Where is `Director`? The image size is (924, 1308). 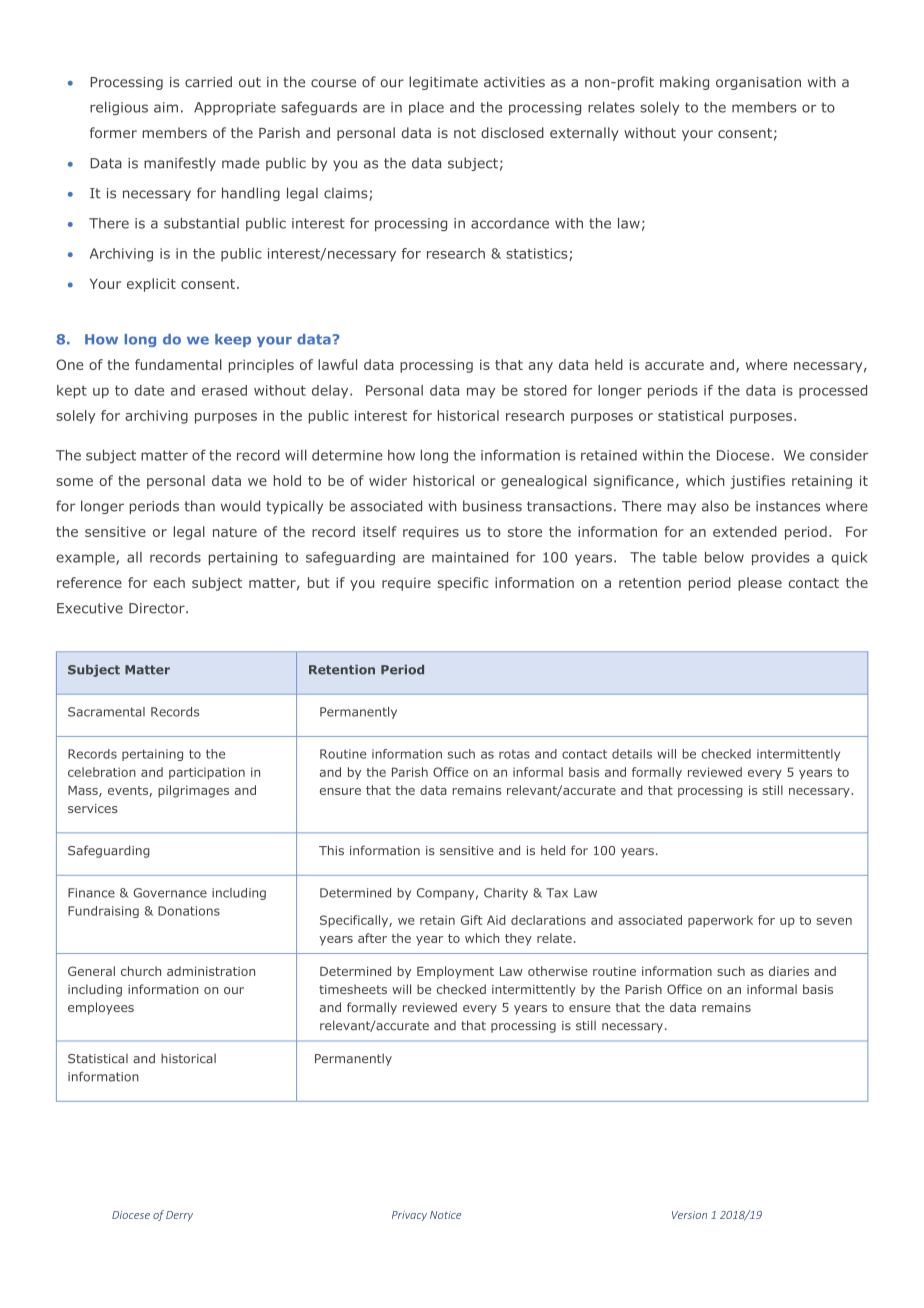
Director is located at coordinates (158, 608).
